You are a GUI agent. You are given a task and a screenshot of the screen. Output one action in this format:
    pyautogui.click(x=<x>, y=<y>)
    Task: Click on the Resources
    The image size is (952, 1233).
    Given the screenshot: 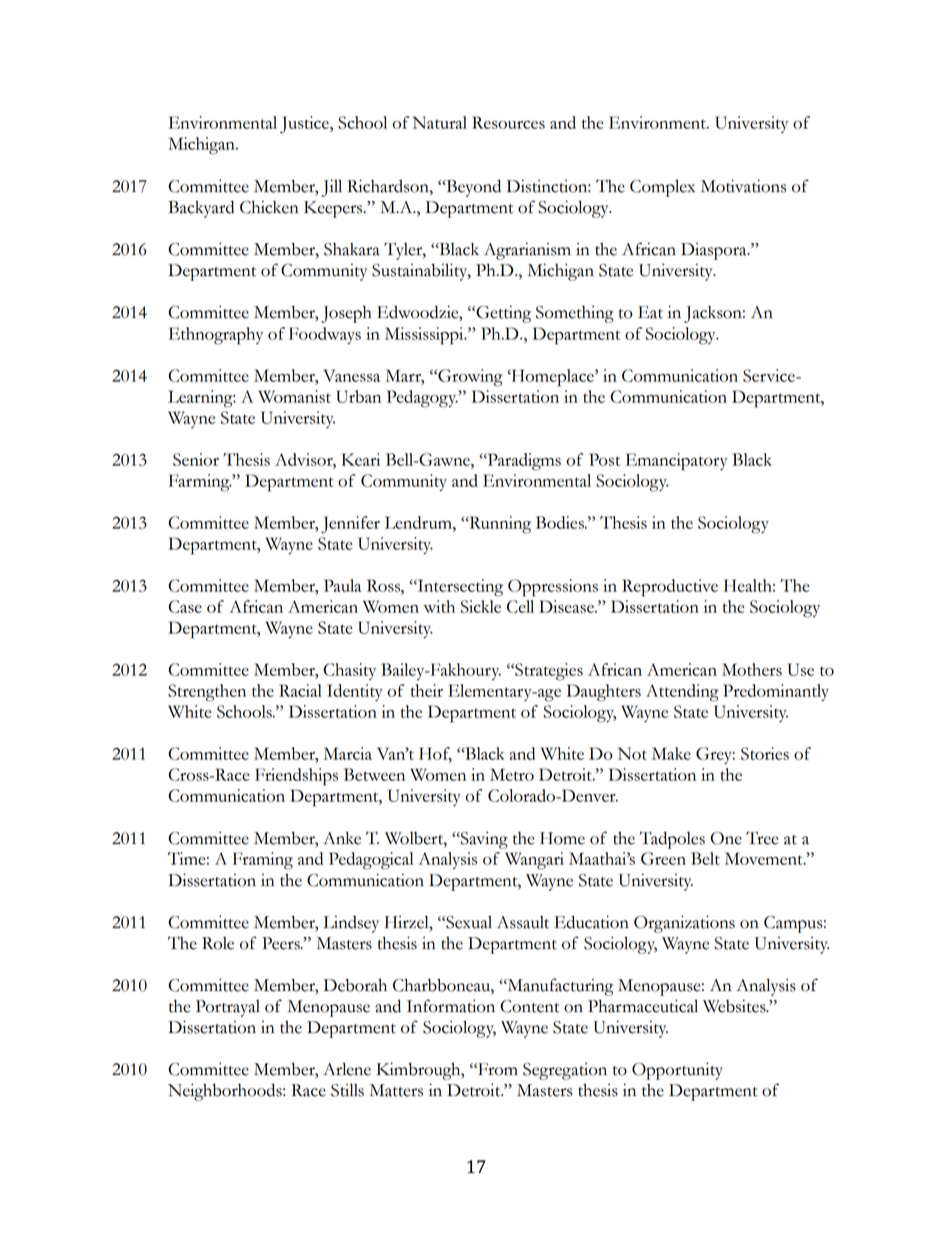 What is the action you would take?
    pyautogui.click(x=508, y=122)
